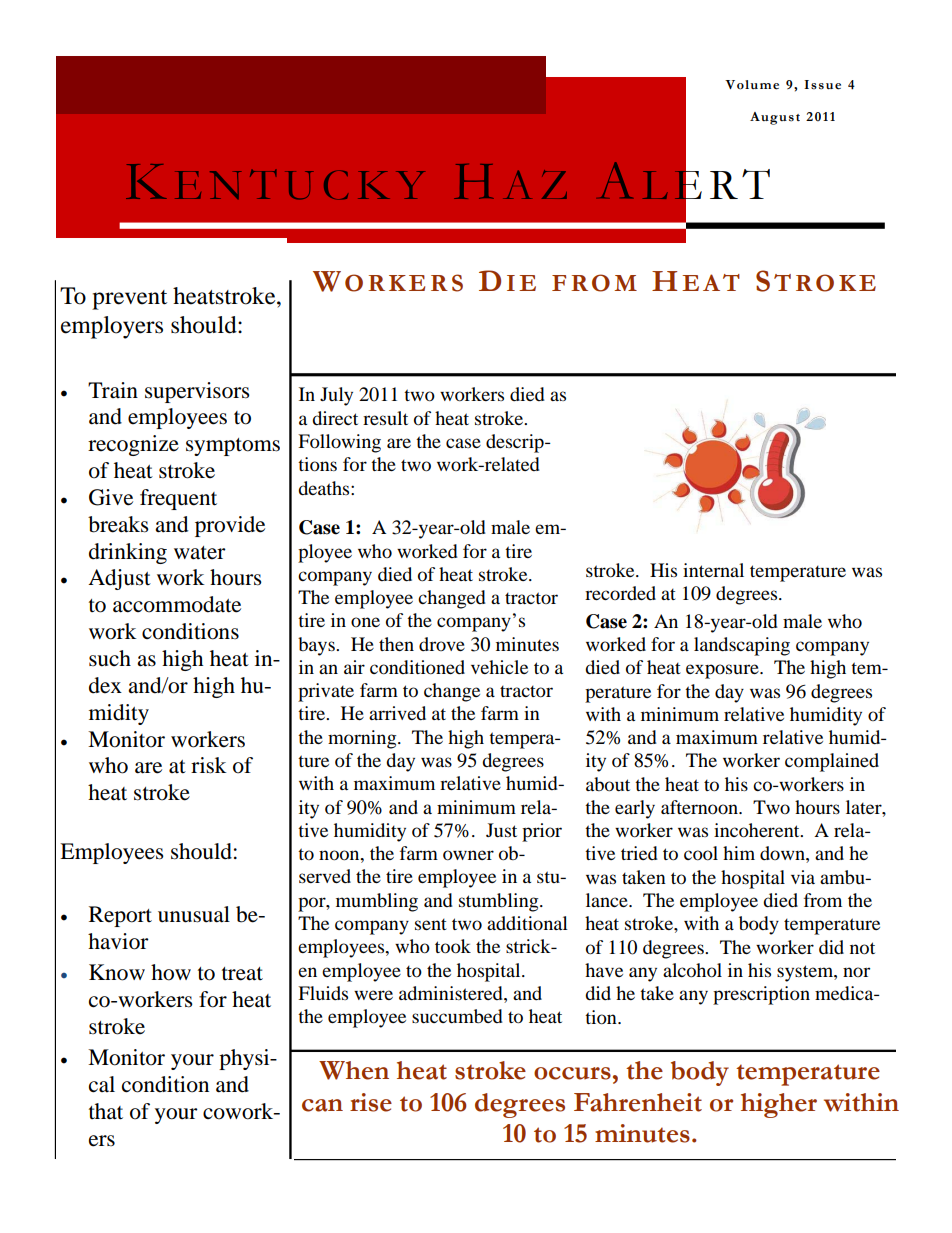 The height and width of the document is (1233, 952). Describe the element at coordinates (775, 118) in the document. I see `August` at that location.
